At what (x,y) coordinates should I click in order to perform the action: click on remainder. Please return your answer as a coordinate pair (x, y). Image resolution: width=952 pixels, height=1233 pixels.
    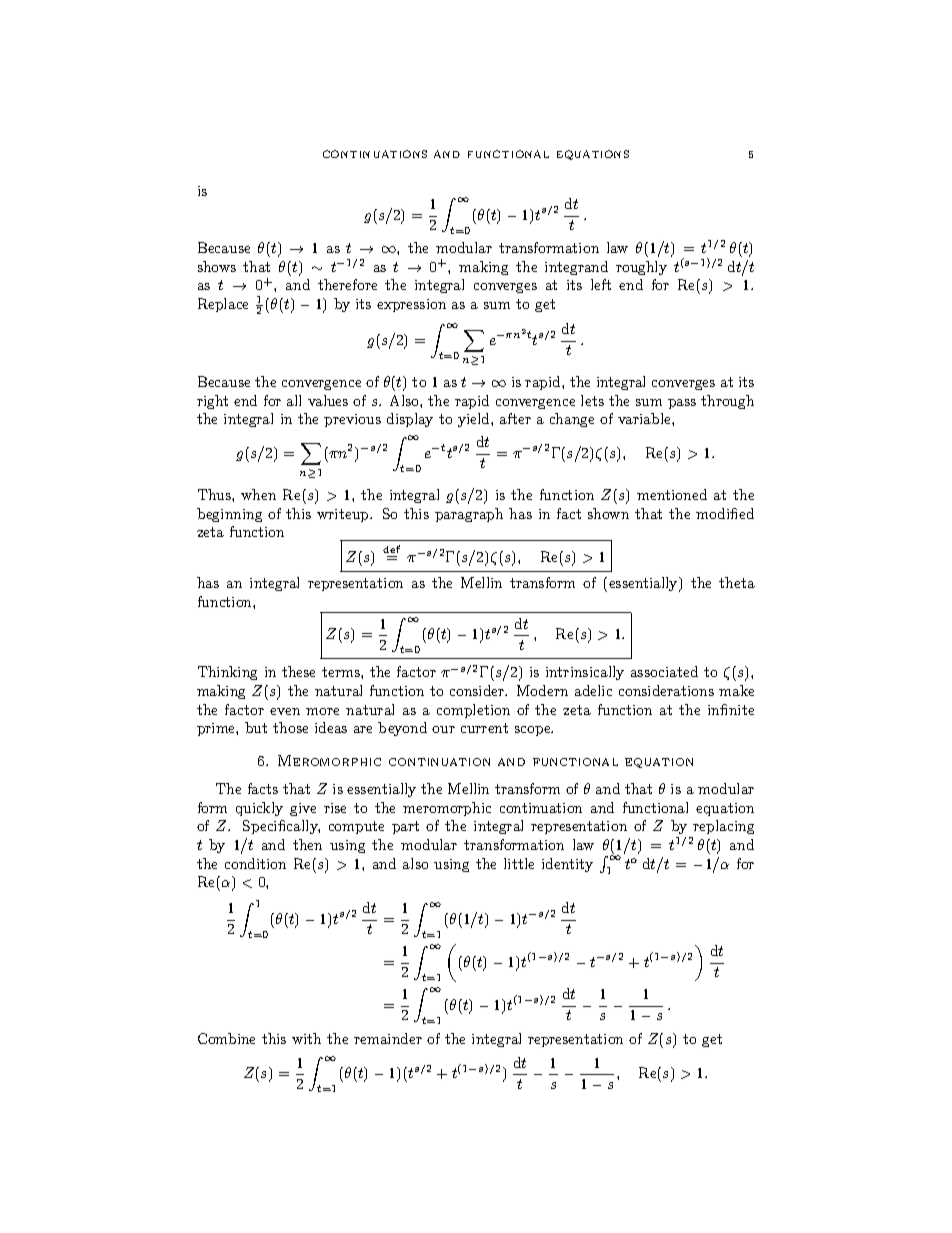
    Looking at the image, I should click on (388, 1038).
